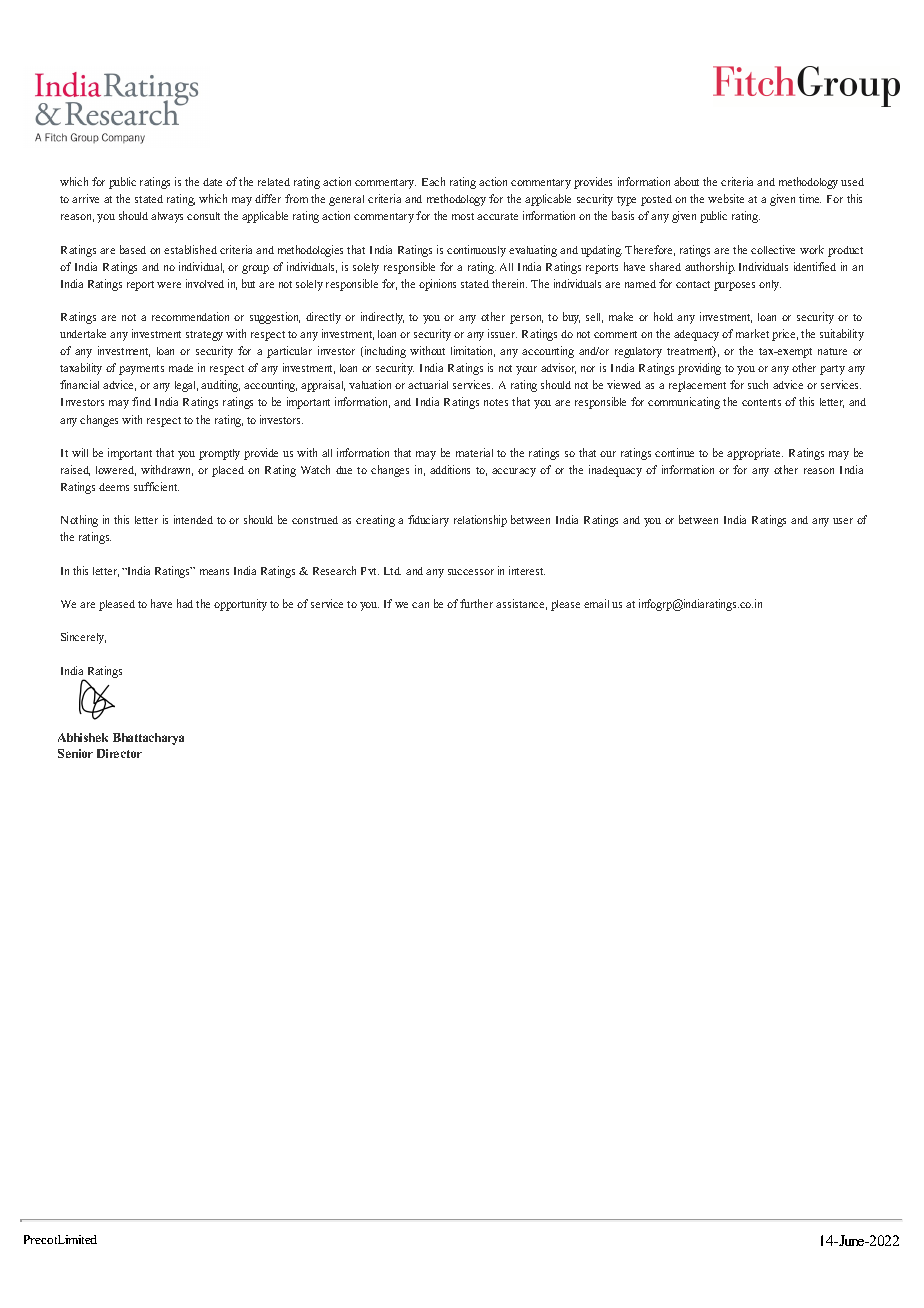 This screenshot has height=1308, width=924. What do you see at coordinates (119, 753) in the screenshot?
I see `Director` at bounding box center [119, 753].
